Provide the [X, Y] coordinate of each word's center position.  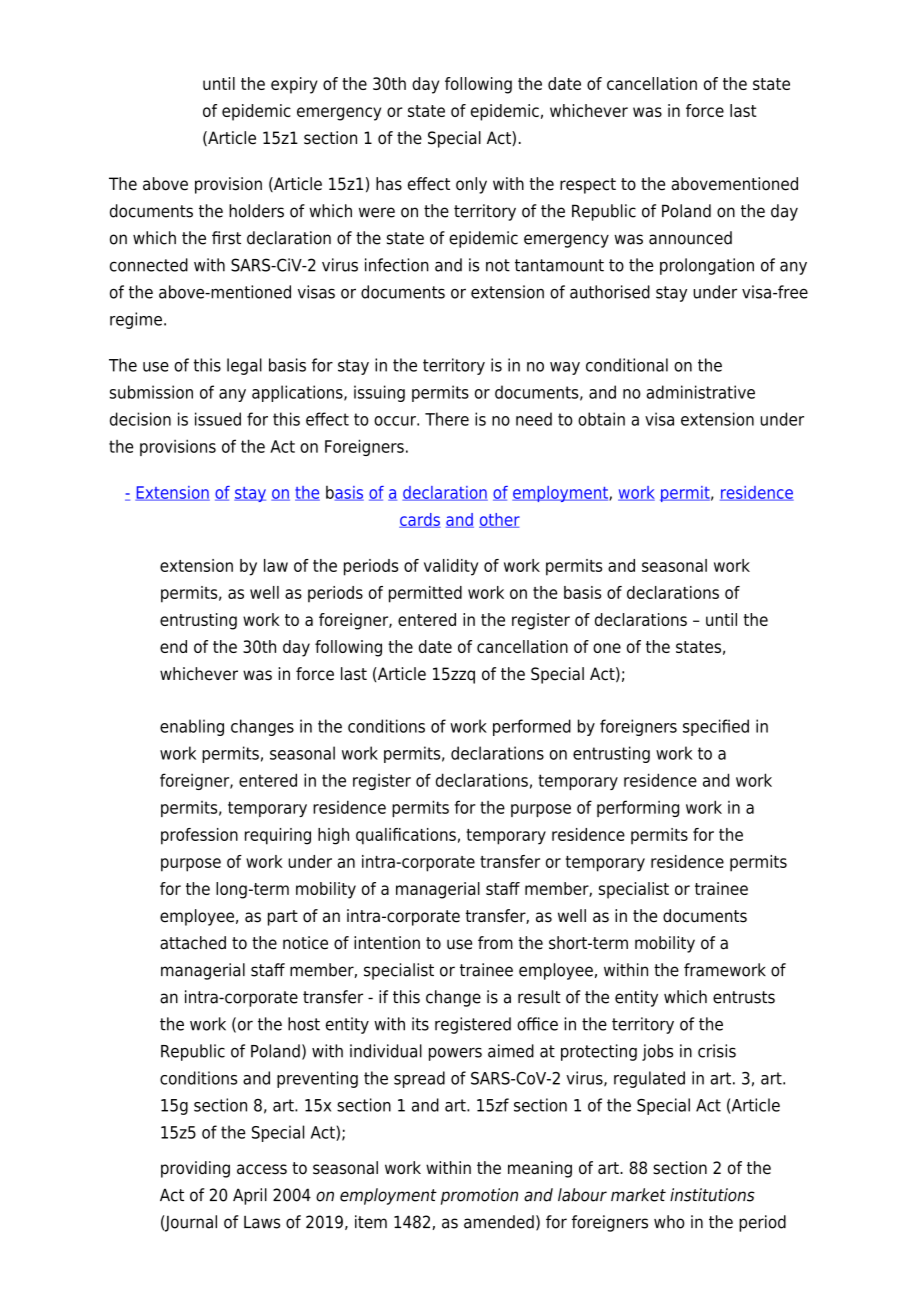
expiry [294, 85]
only [471, 185]
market [638, 1195]
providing [195, 1169]
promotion [479, 1196]
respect [588, 186]
